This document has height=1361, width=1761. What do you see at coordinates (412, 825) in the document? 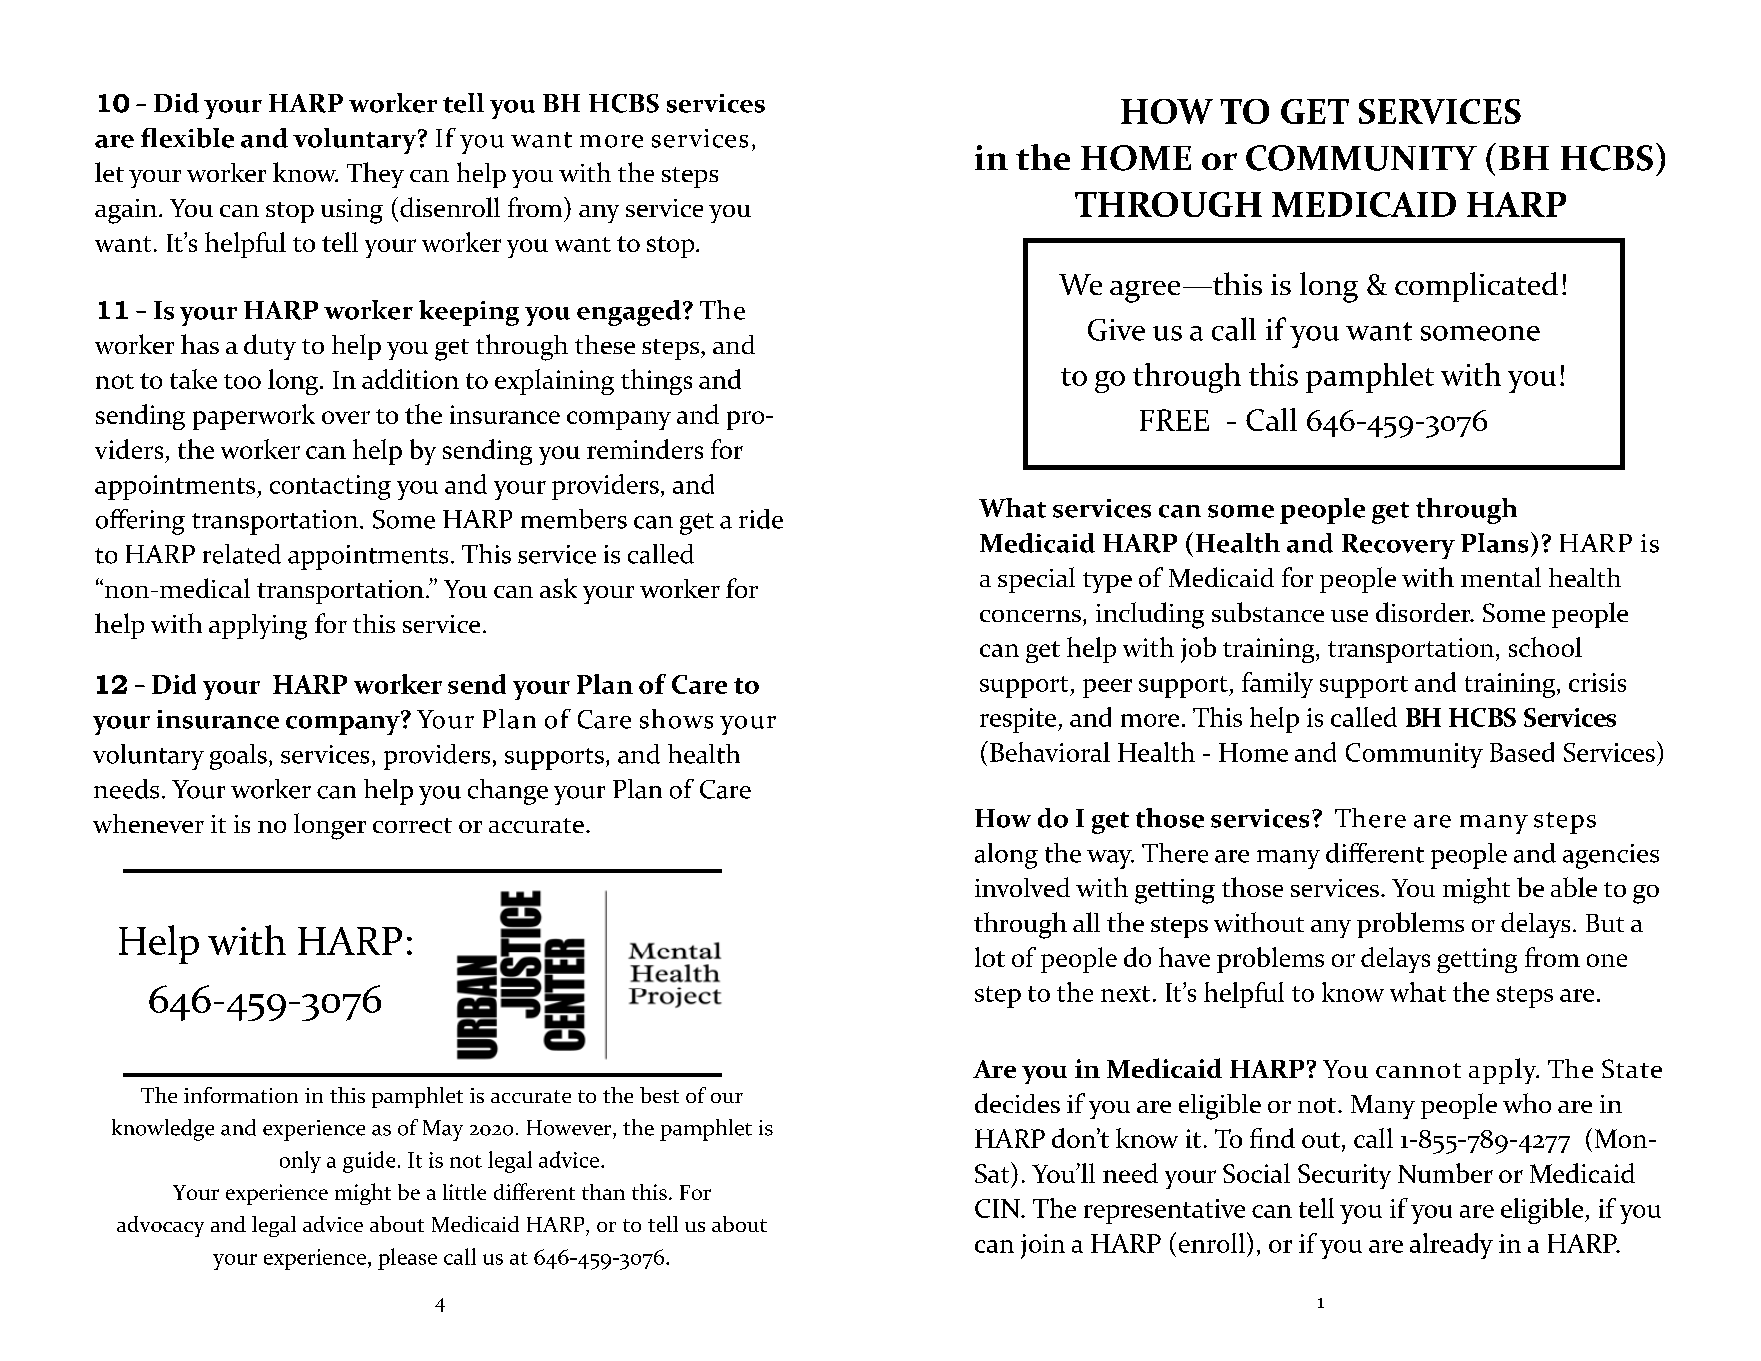
I see `correct` at bounding box center [412, 825].
